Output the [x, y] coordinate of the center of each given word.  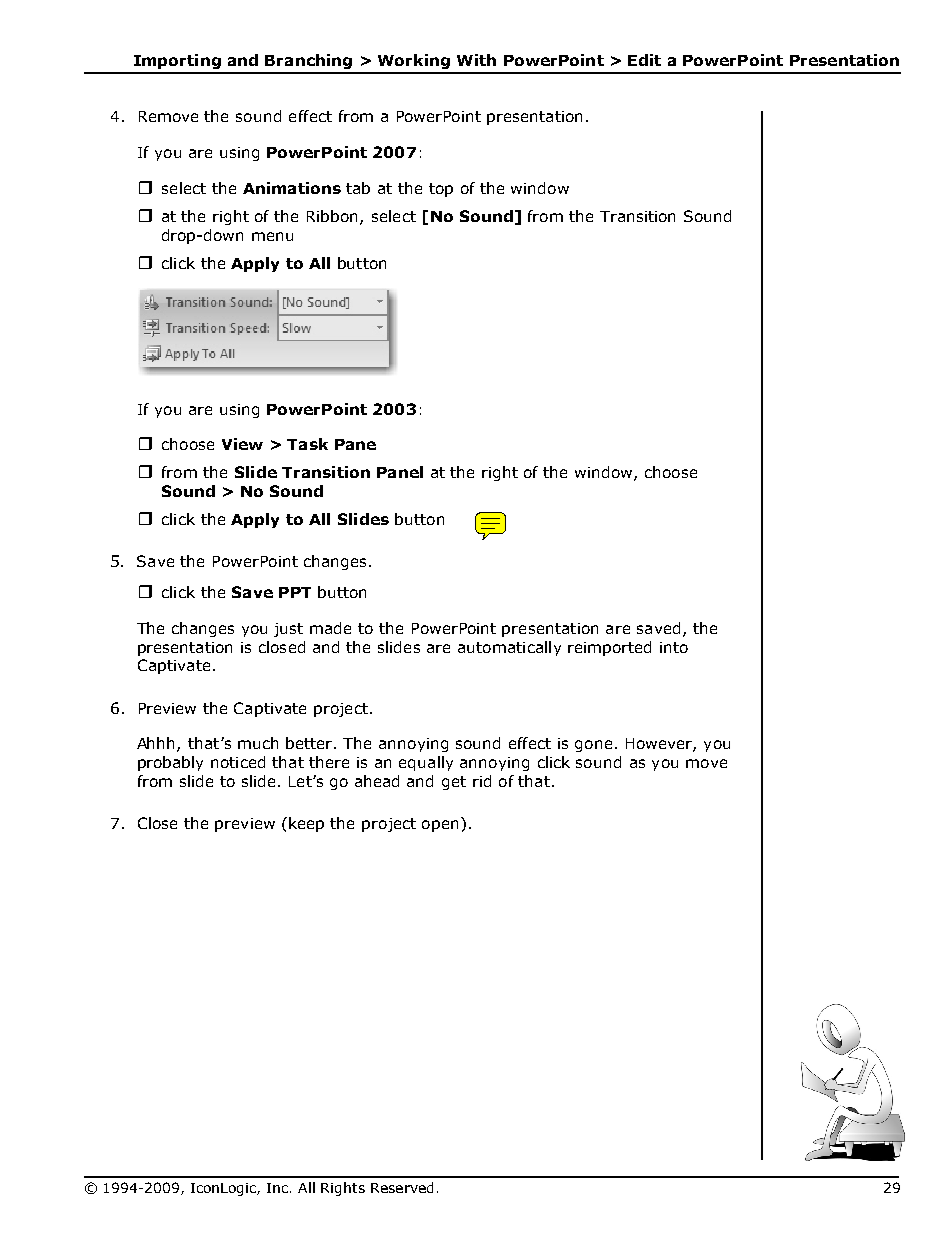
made [330, 628]
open [440, 826]
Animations [292, 188]
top [441, 190]
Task [307, 444]
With [476, 60]
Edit [644, 60]
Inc [279, 1188]
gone [593, 746]
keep [306, 824]
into [674, 647]
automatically [509, 648]
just [288, 630]
